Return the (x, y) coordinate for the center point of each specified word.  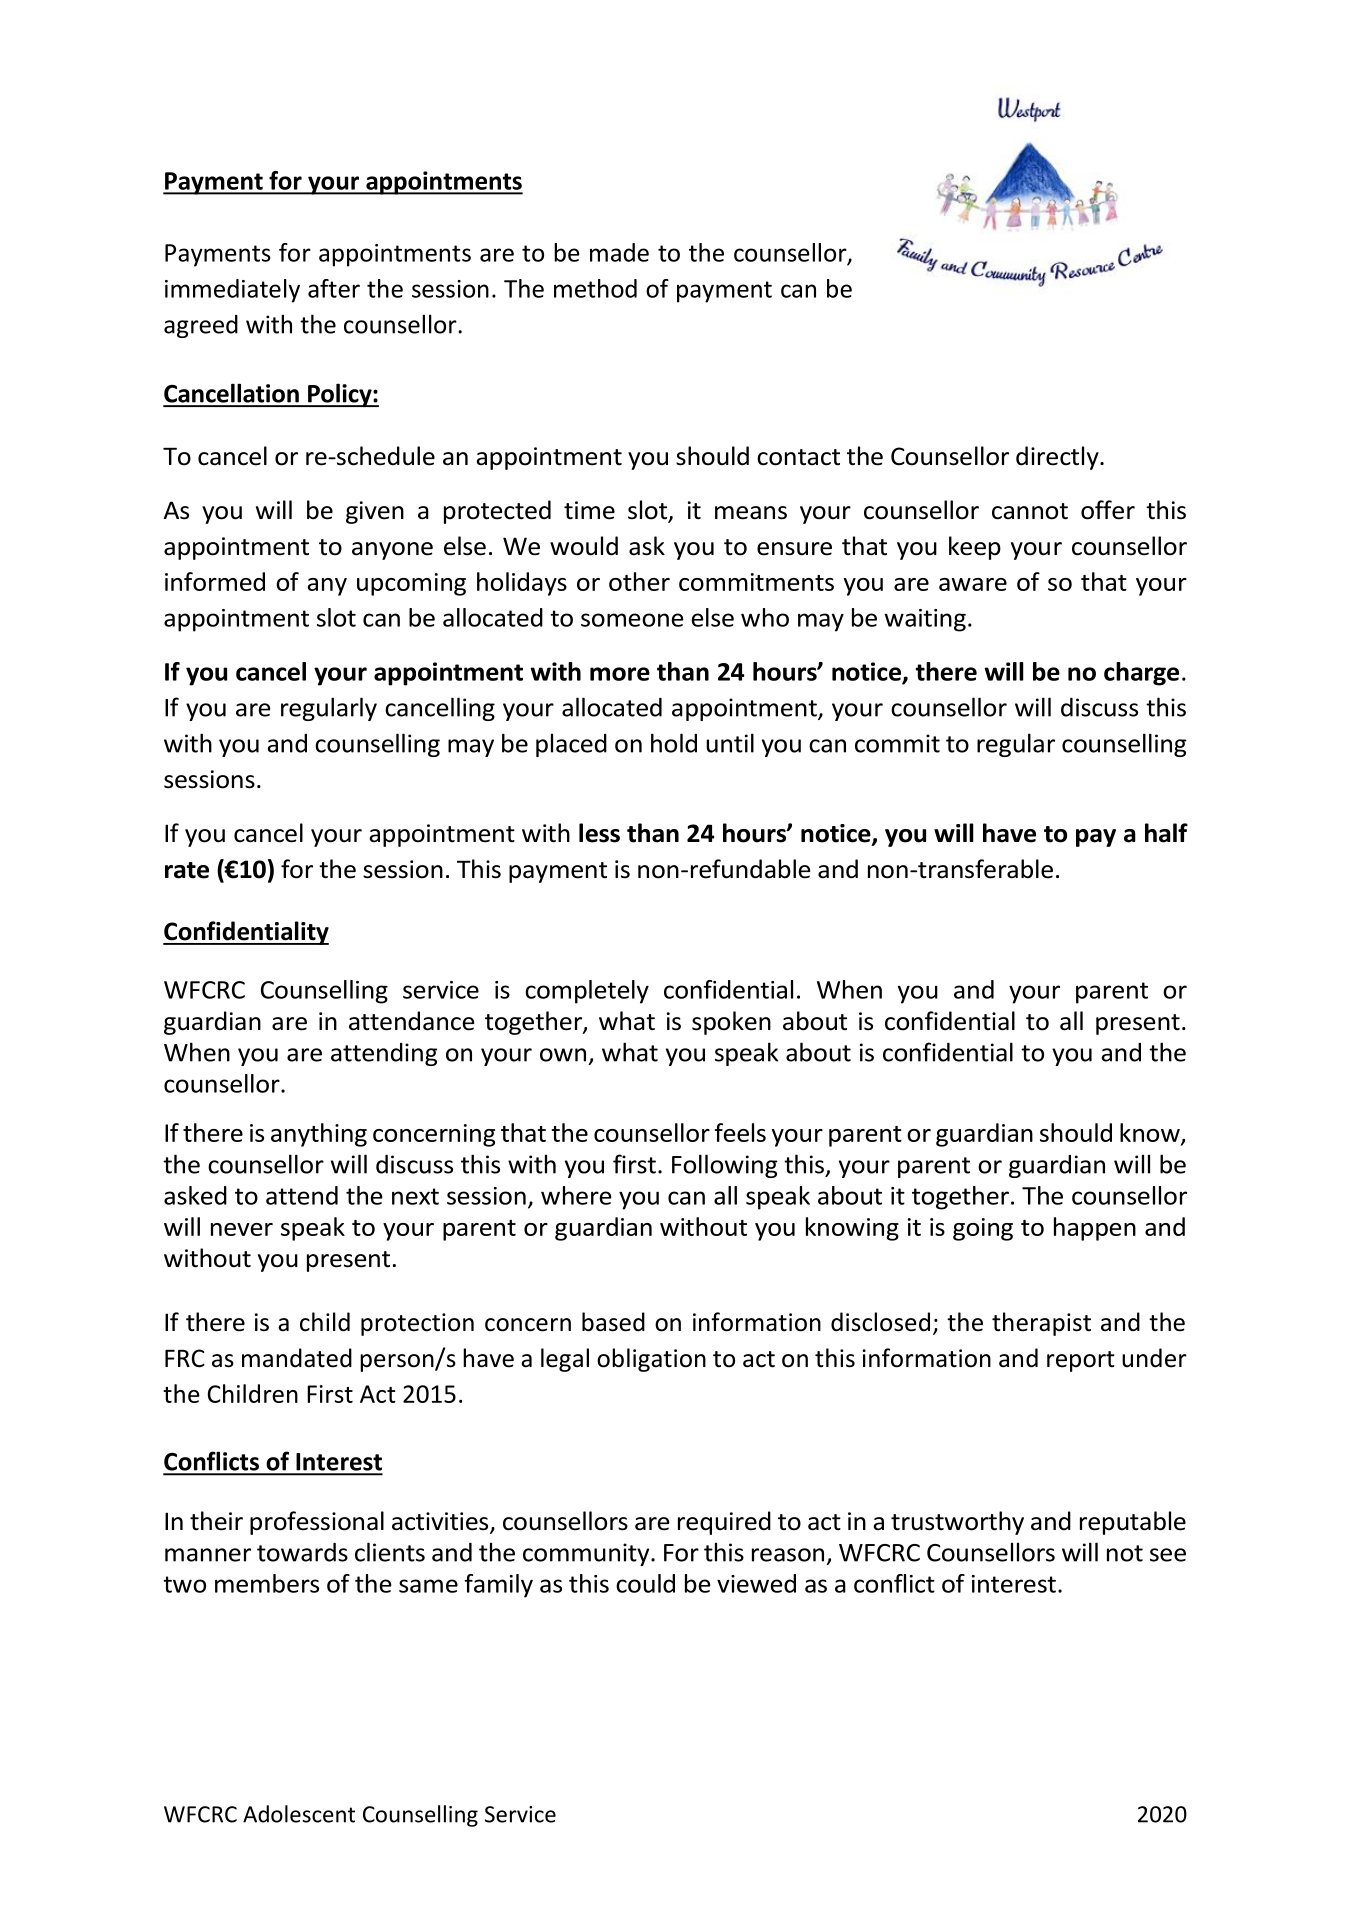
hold (674, 743)
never (242, 1229)
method (595, 288)
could (645, 1583)
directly (1058, 458)
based (613, 1322)
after (334, 288)
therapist (1041, 1324)
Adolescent (299, 1814)
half (1166, 833)
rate (187, 870)
